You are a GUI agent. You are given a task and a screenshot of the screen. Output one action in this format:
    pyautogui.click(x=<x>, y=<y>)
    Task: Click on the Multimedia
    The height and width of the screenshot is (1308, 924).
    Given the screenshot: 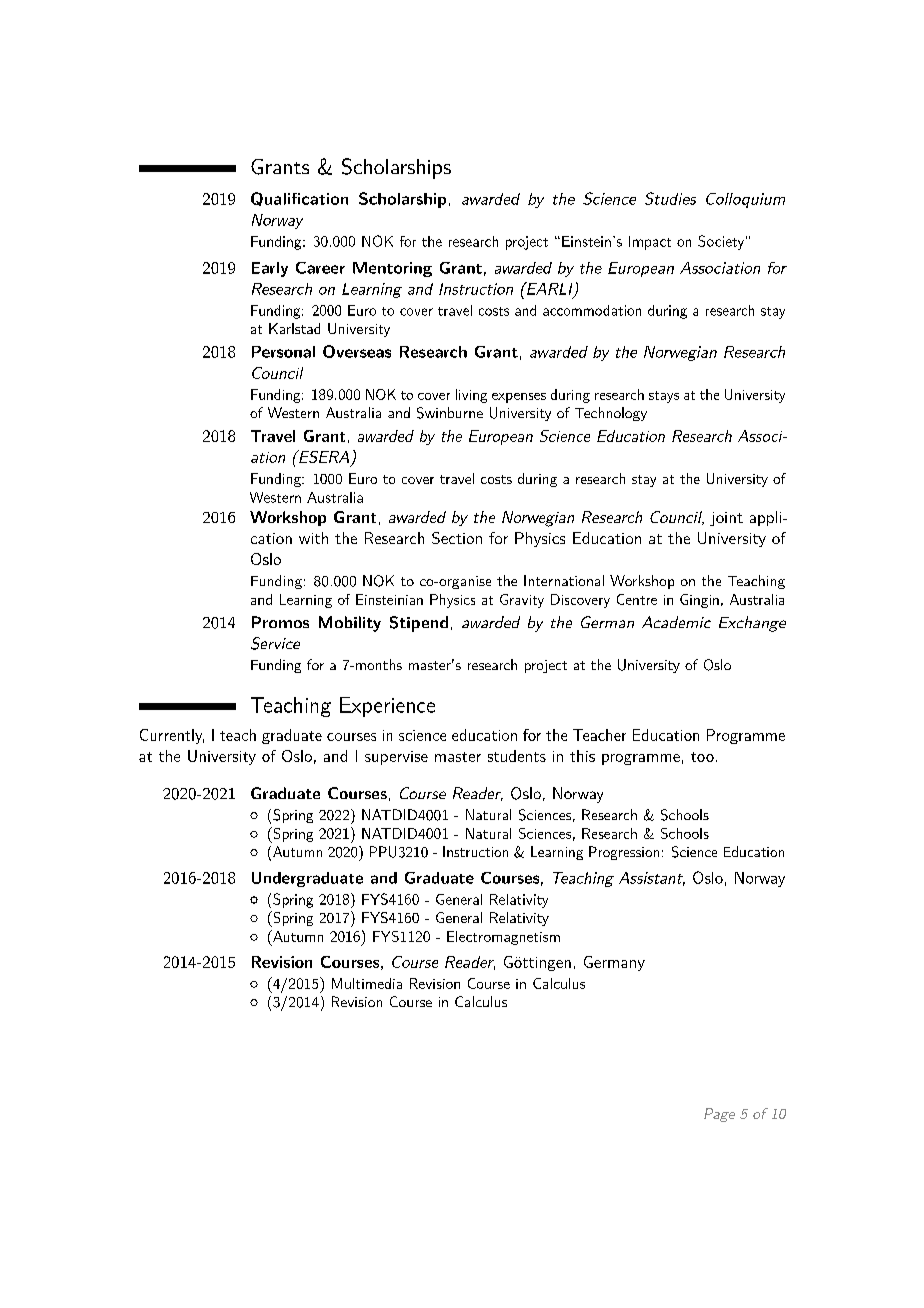 What is the action you would take?
    pyautogui.click(x=367, y=983)
